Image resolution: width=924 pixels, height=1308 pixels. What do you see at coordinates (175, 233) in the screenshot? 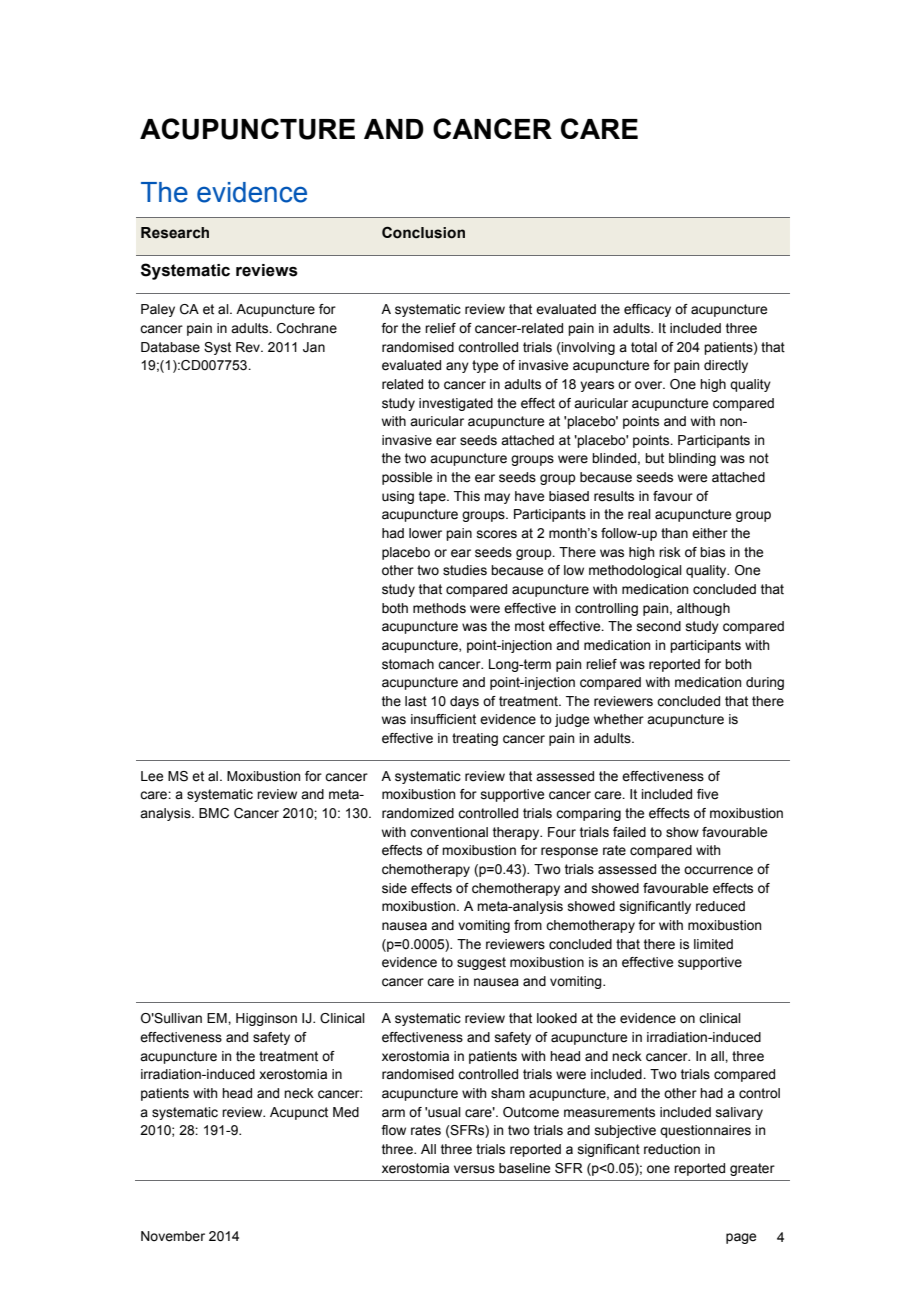
I see `Research` at bounding box center [175, 233].
